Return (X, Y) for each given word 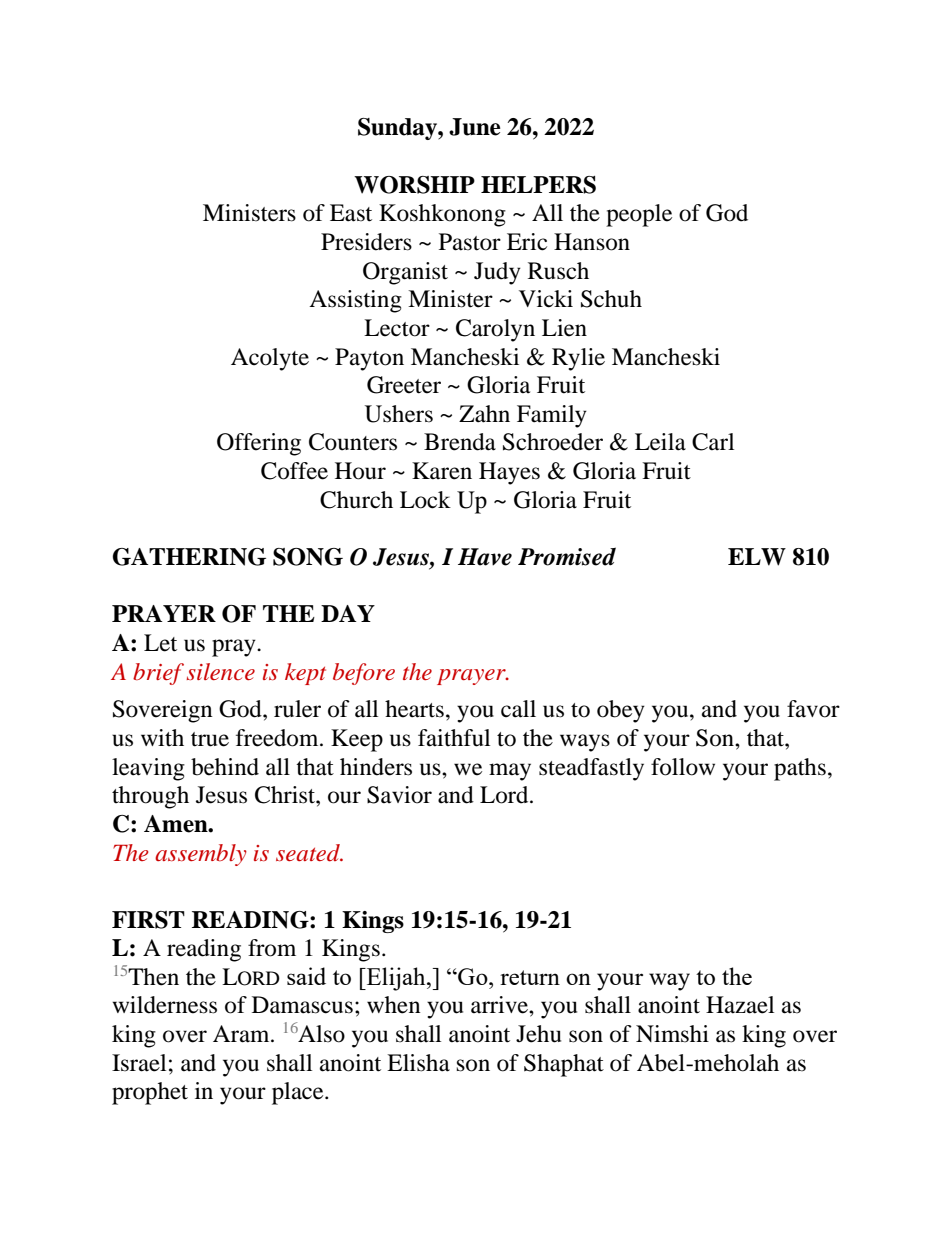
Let (160, 643)
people (639, 215)
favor (813, 709)
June (475, 127)
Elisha (418, 1063)
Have (485, 557)
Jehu (538, 1034)
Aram (242, 1034)
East (351, 213)
